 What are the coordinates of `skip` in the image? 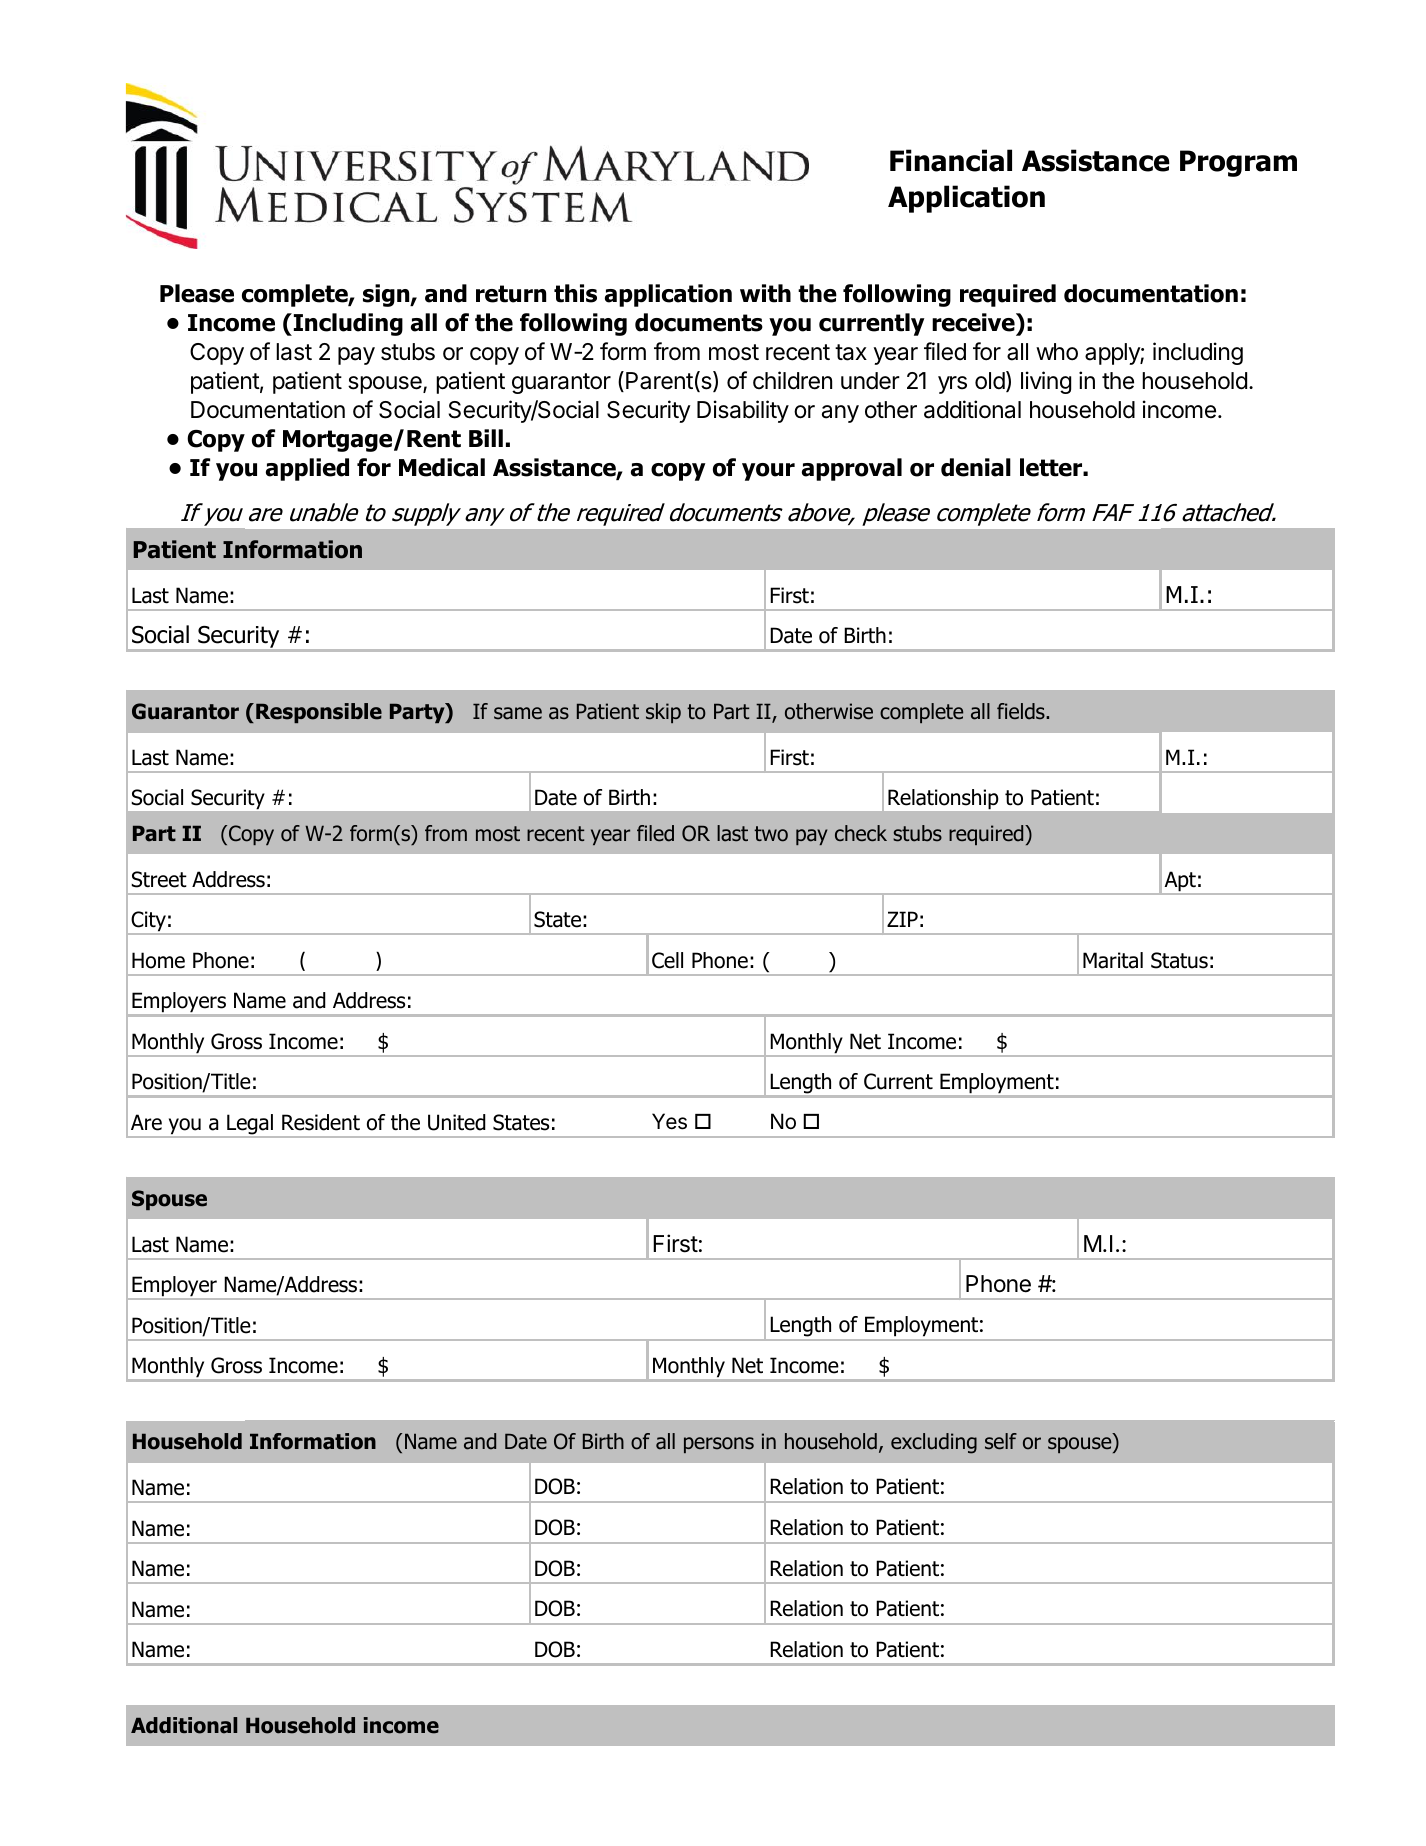 It's located at (663, 713).
